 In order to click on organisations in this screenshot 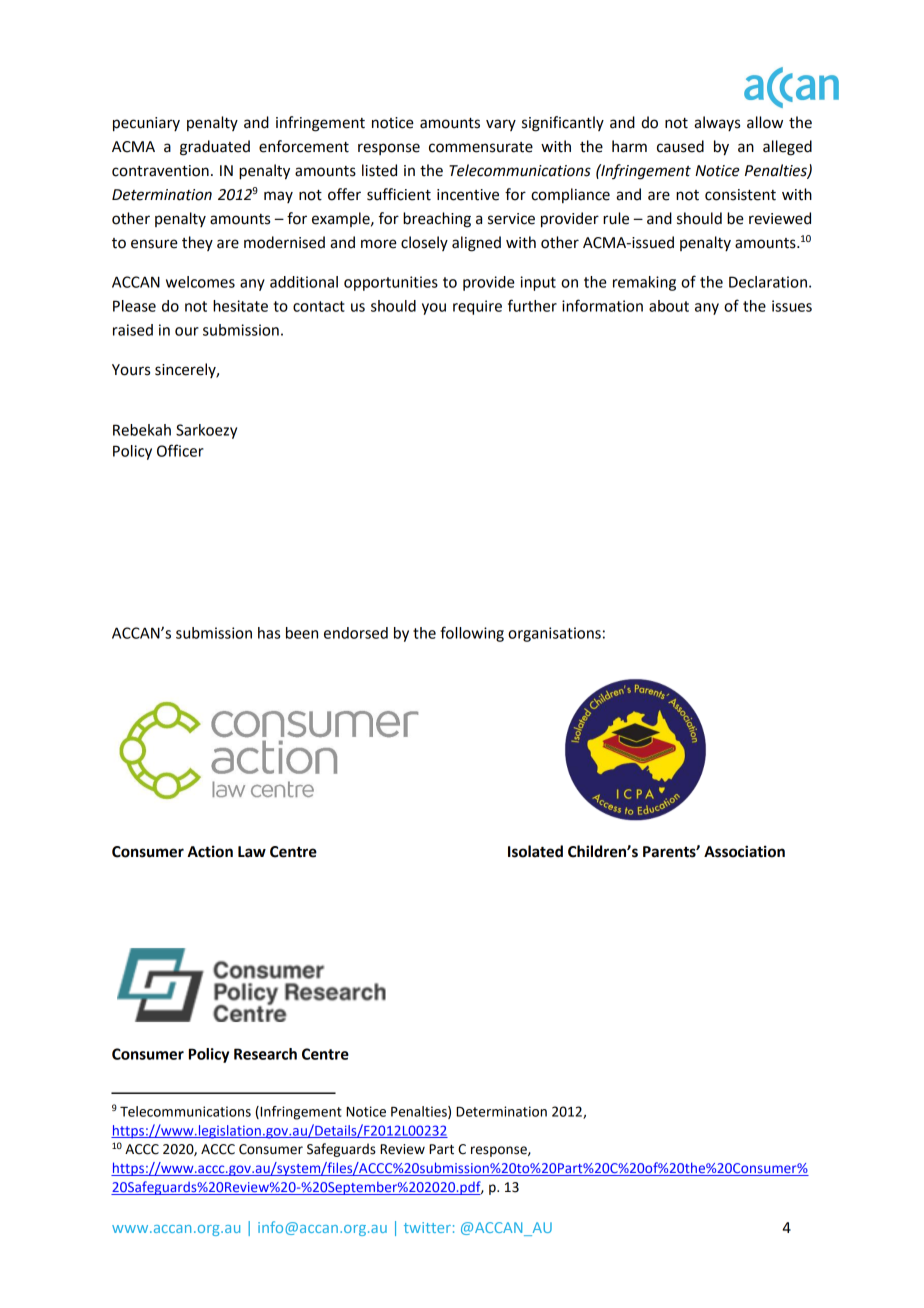, I will do `click(554, 634)`.
